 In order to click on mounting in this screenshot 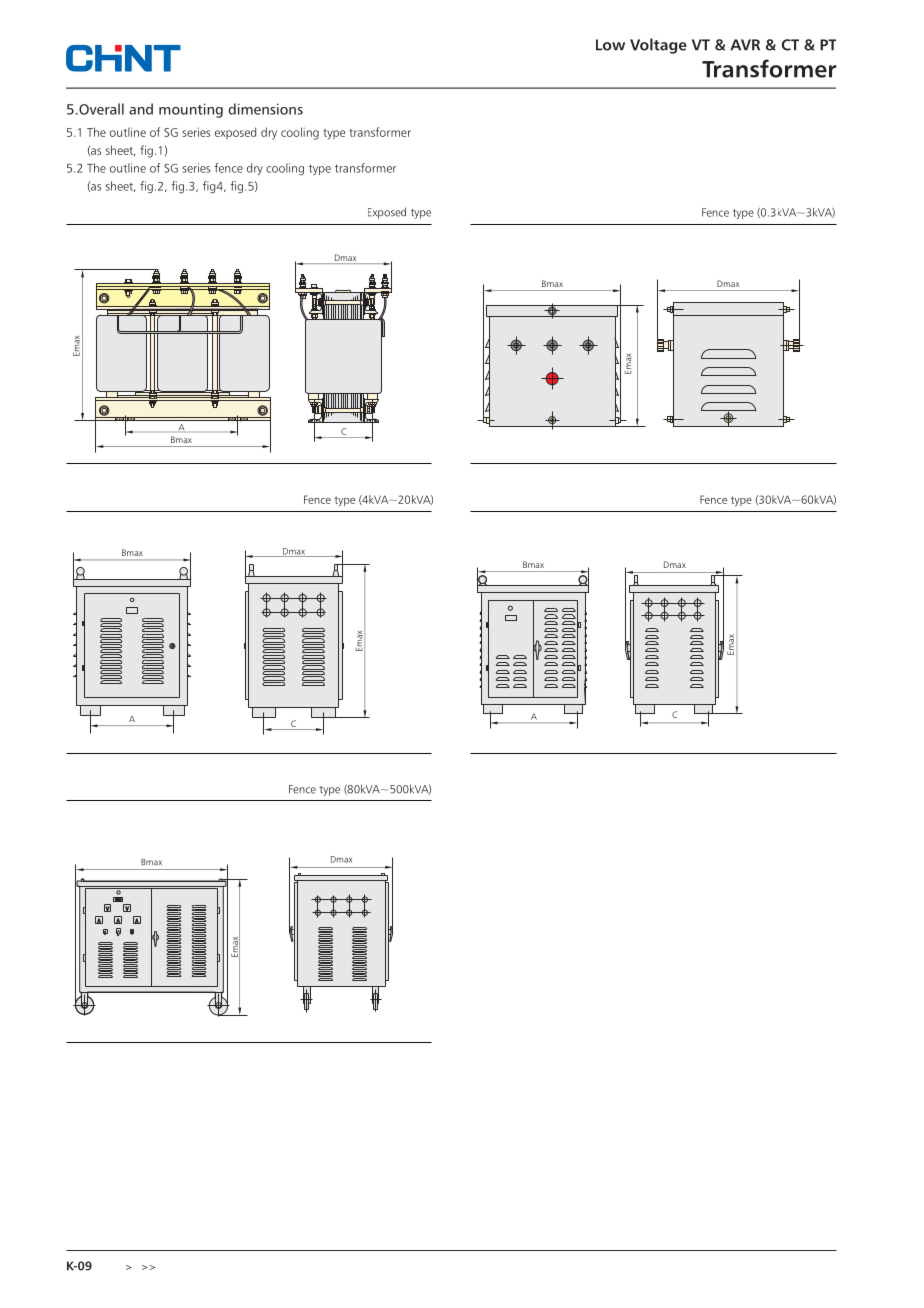, I will do `click(191, 110)`.
